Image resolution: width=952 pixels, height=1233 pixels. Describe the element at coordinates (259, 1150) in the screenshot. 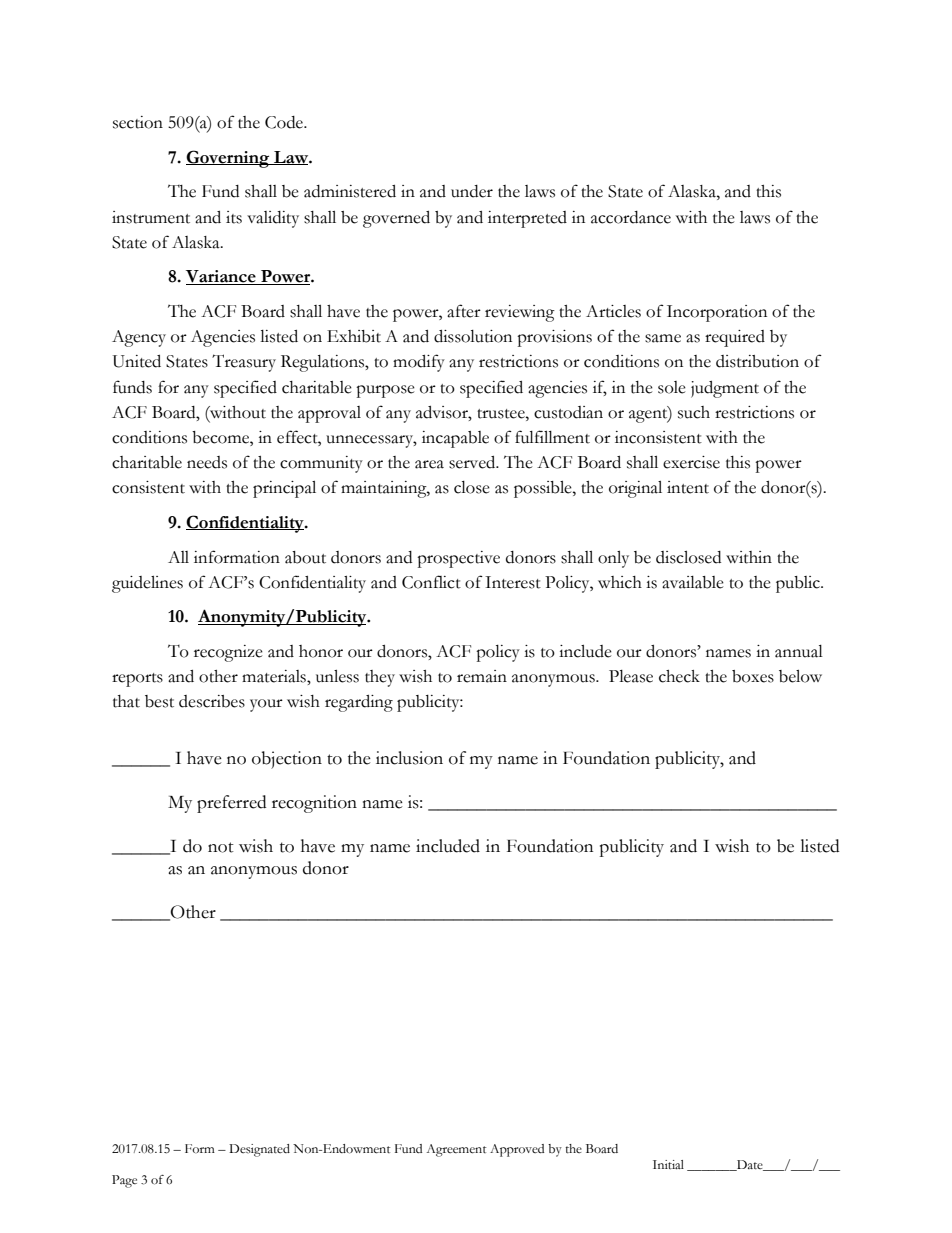

I see `Designated` at that location.
